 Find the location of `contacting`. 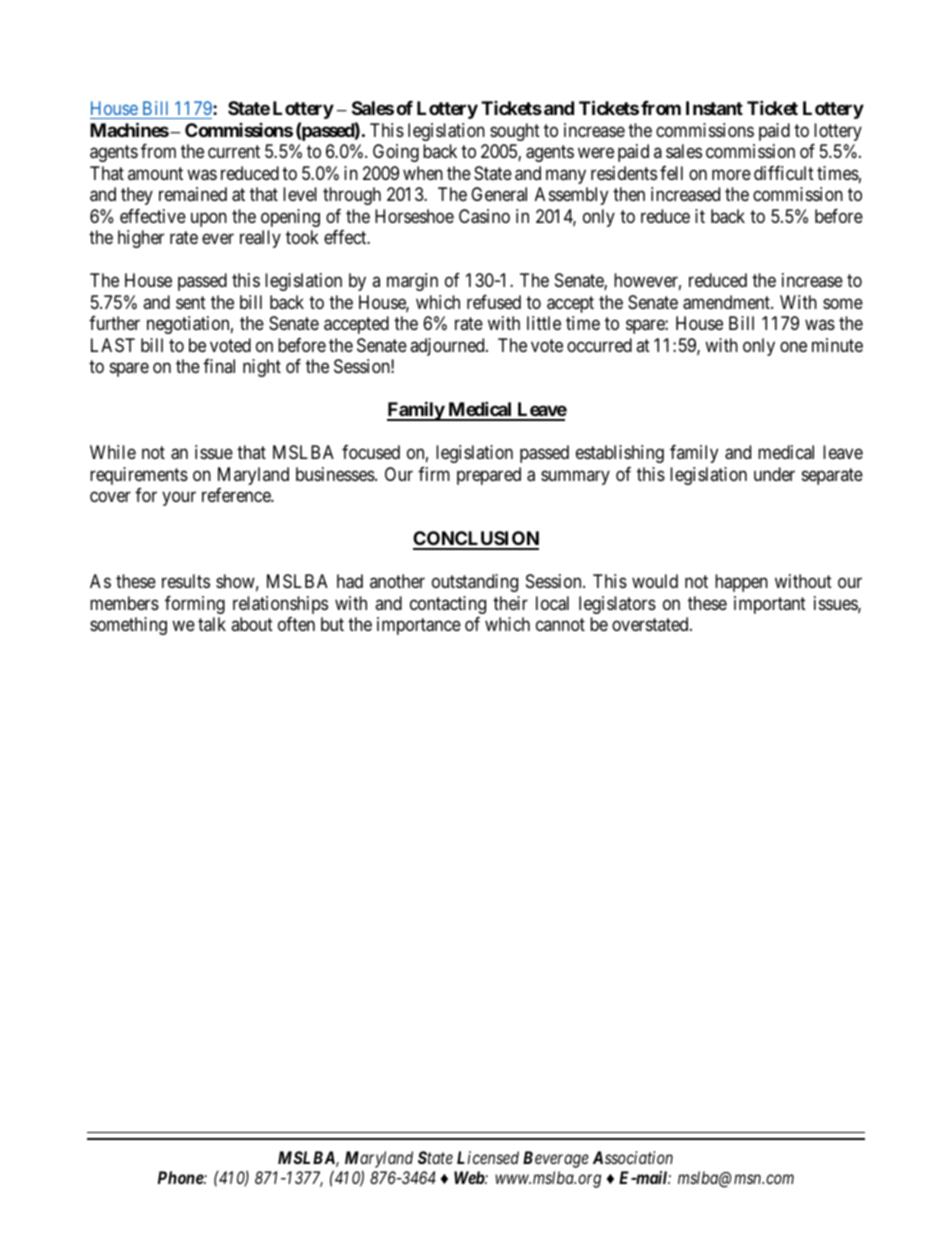

contacting is located at coordinates (448, 605).
